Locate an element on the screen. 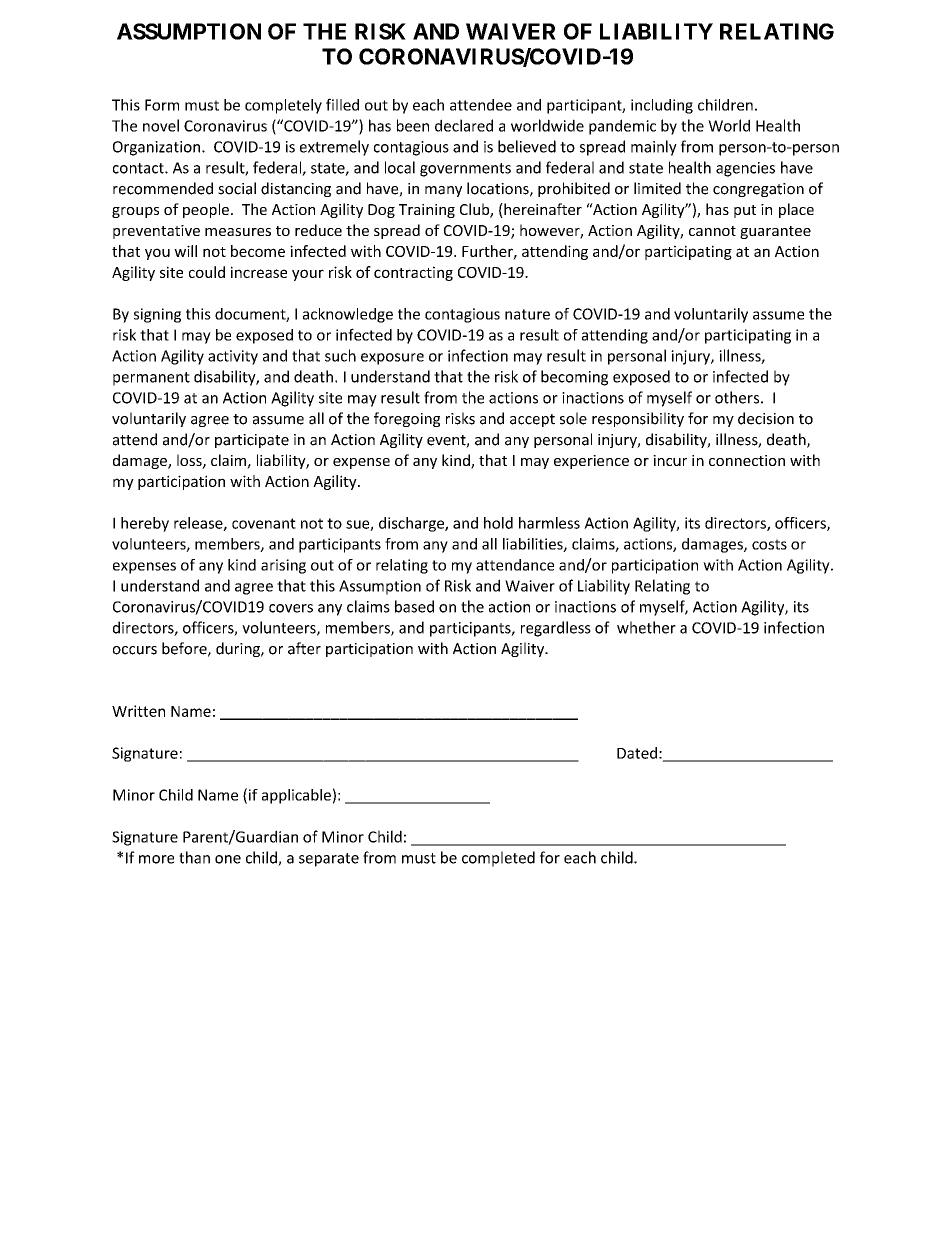 This screenshot has width=952, height=1233. declared is located at coordinates (464, 125).
